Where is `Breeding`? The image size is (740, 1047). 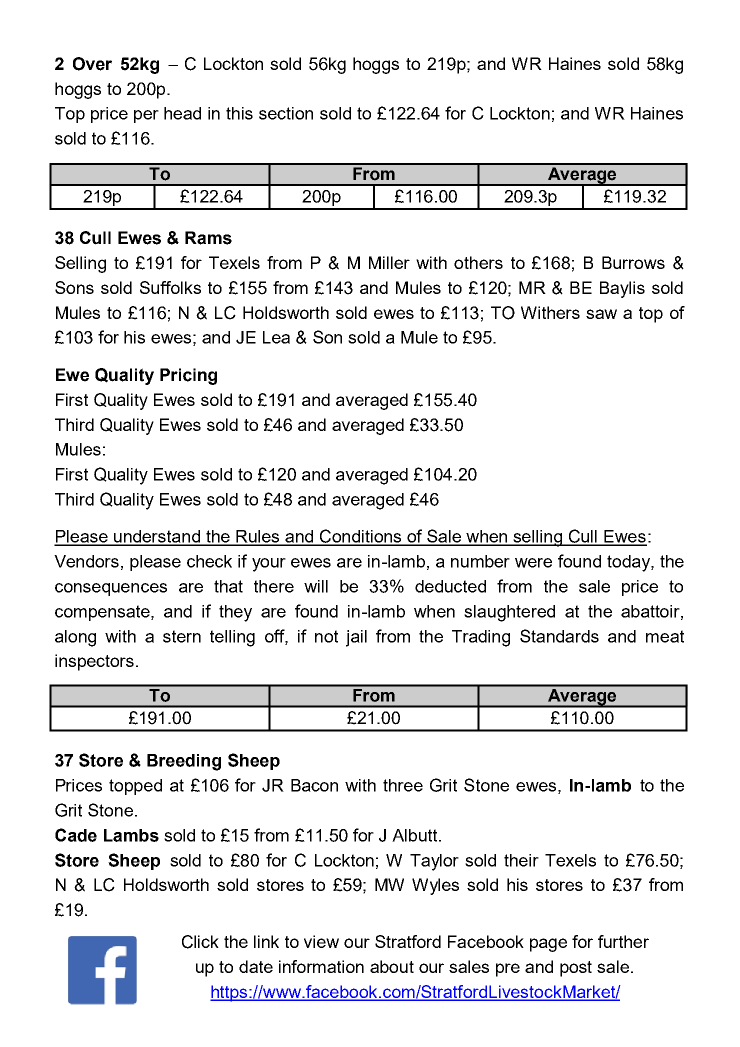 Breeding is located at coordinates (184, 762).
